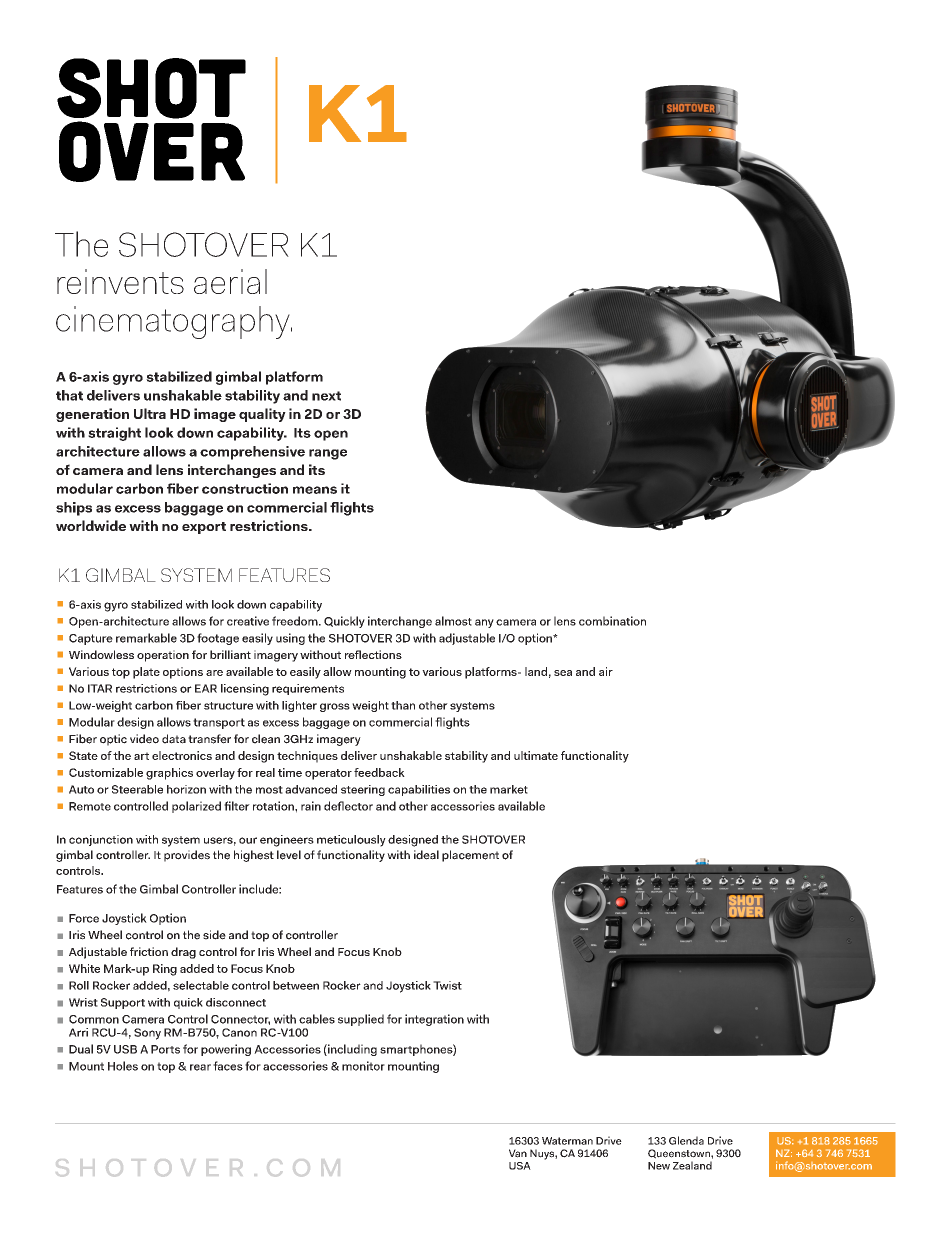 The width and height of the image is (952, 1233). Describe the element at coordinates (326, 396) in the image. I see `next` at that location.
